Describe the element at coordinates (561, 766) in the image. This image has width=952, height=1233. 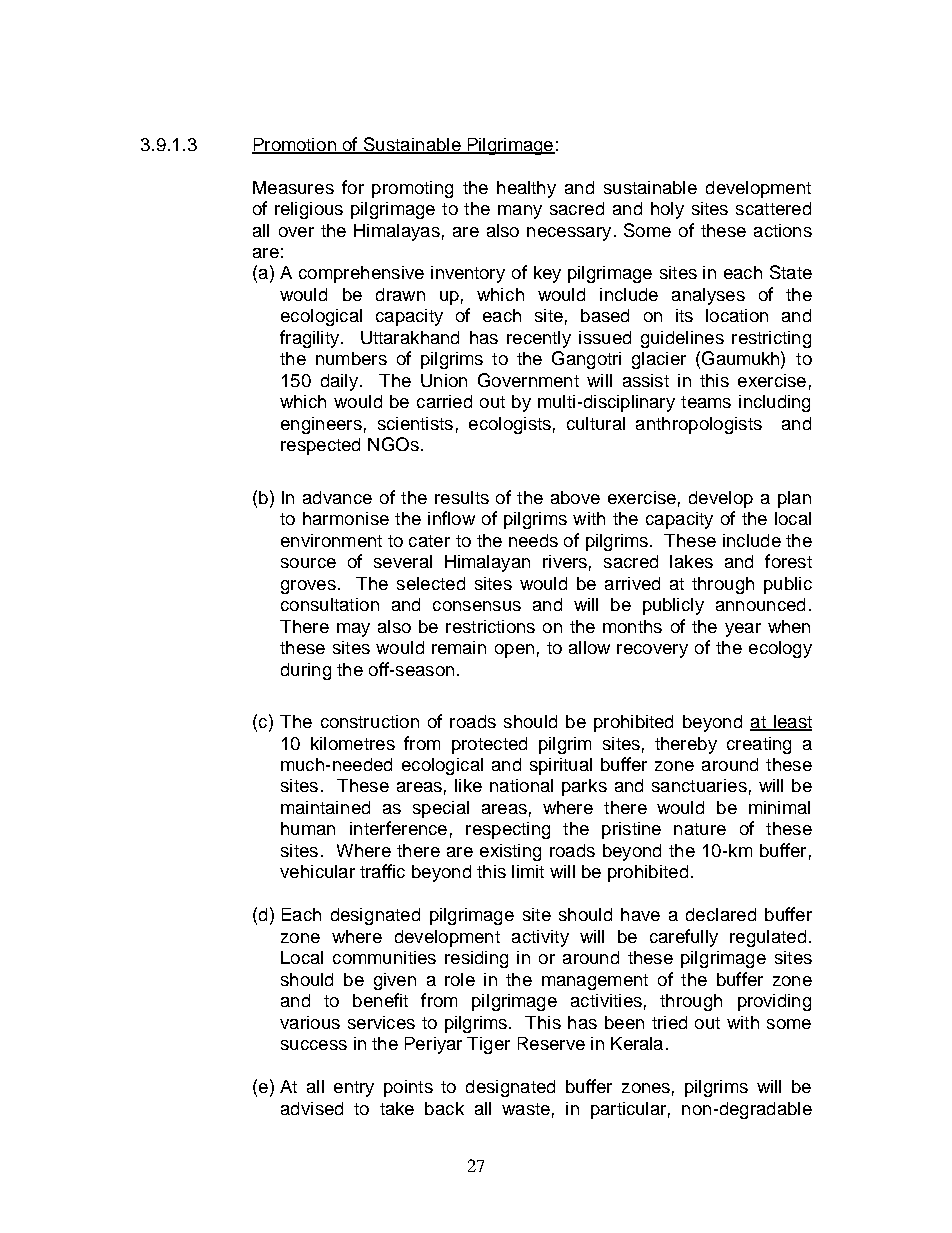
I see `spiritual` at that location.
